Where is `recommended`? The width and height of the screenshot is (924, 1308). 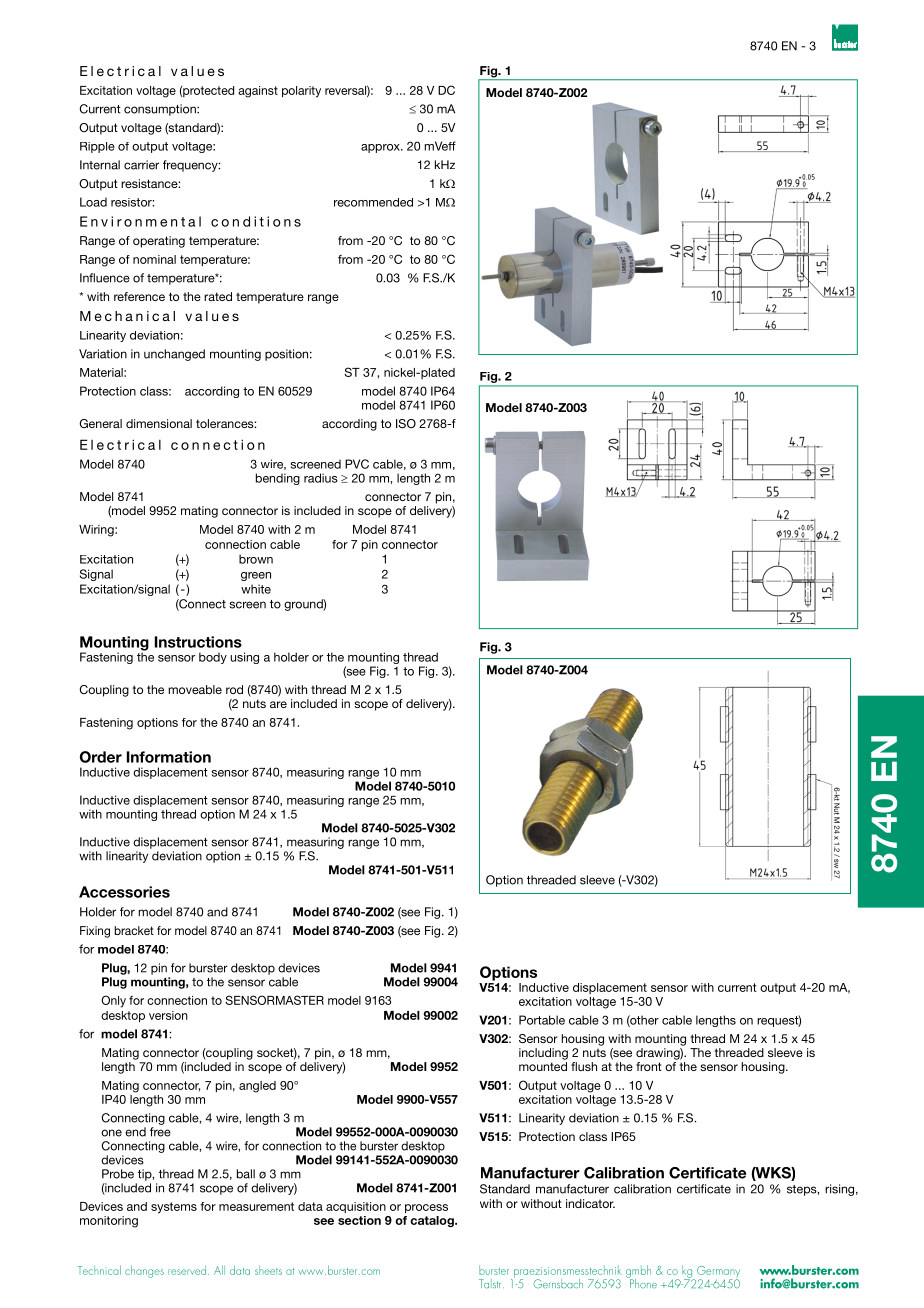 recommended is located at coordinates (373, 202).
